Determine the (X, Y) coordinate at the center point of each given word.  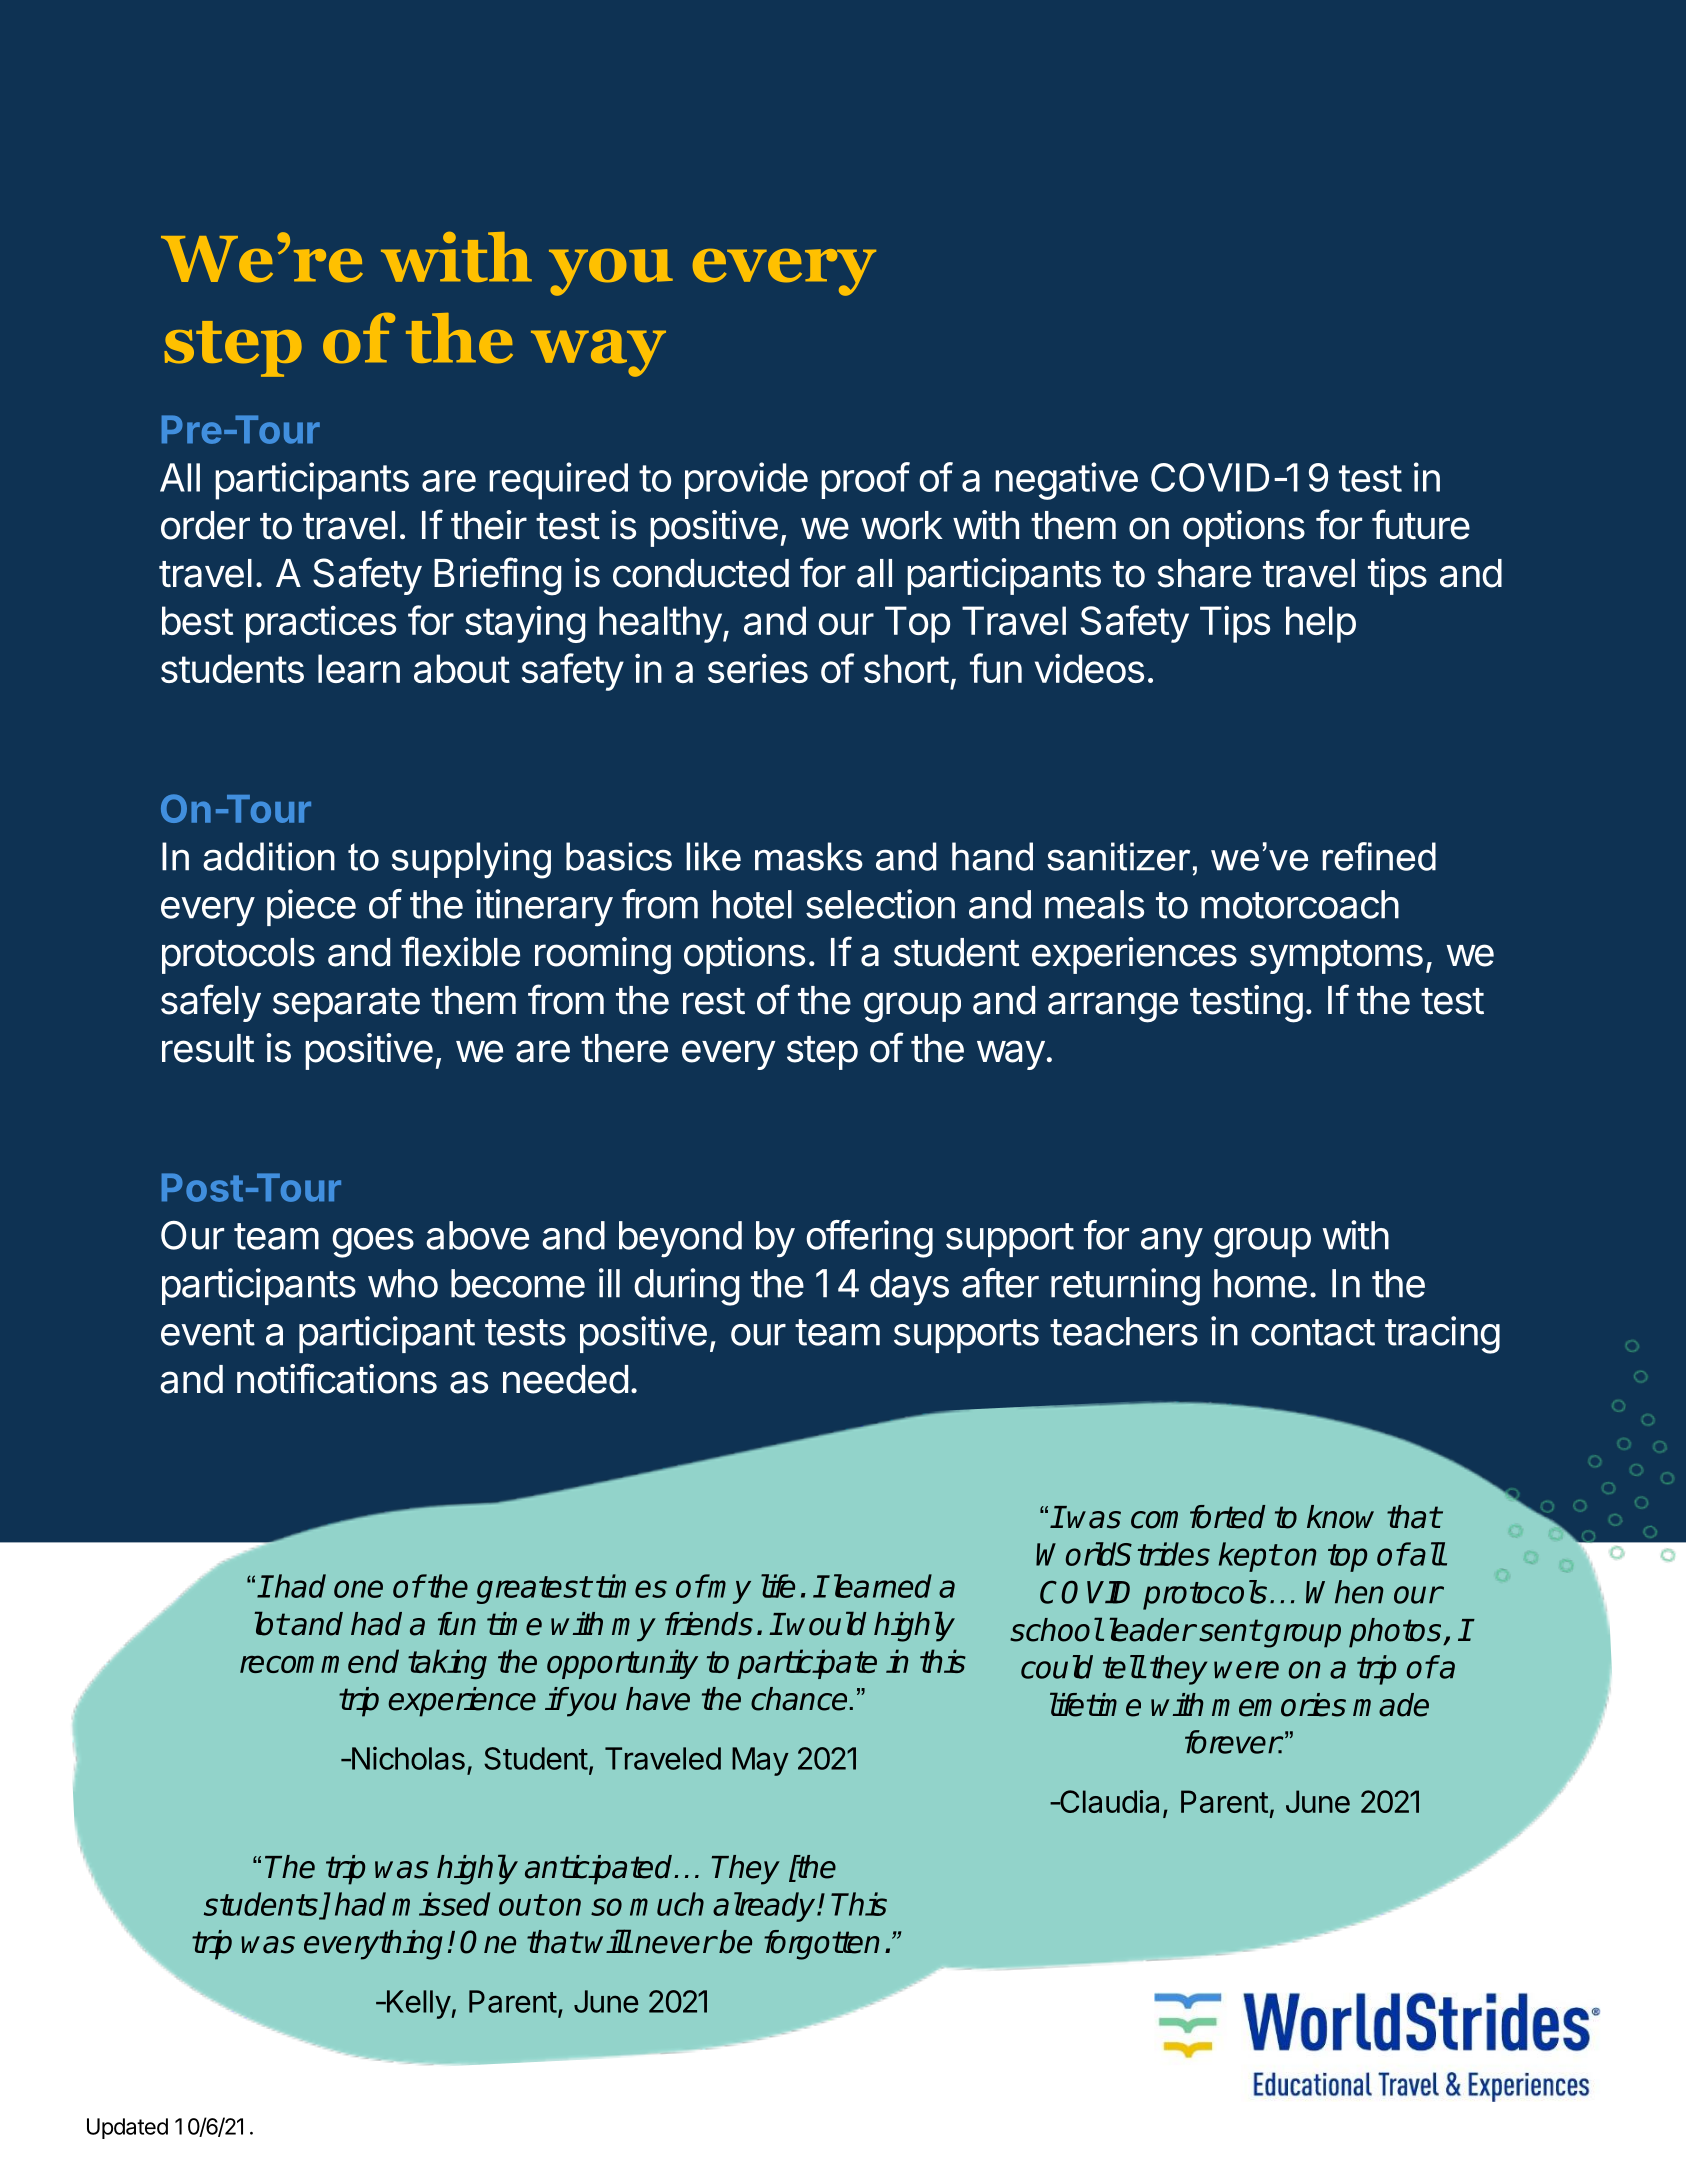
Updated (127, 2128)
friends (709, 1624)
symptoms (1336, 957)
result (208, 1048)
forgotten (821, 1945)
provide (746, 480)
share (1204, 573)
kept (1249, 1557)
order (205, 525)
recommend (319, 1661)
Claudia (1108, 1801)
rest (714, 1001)
